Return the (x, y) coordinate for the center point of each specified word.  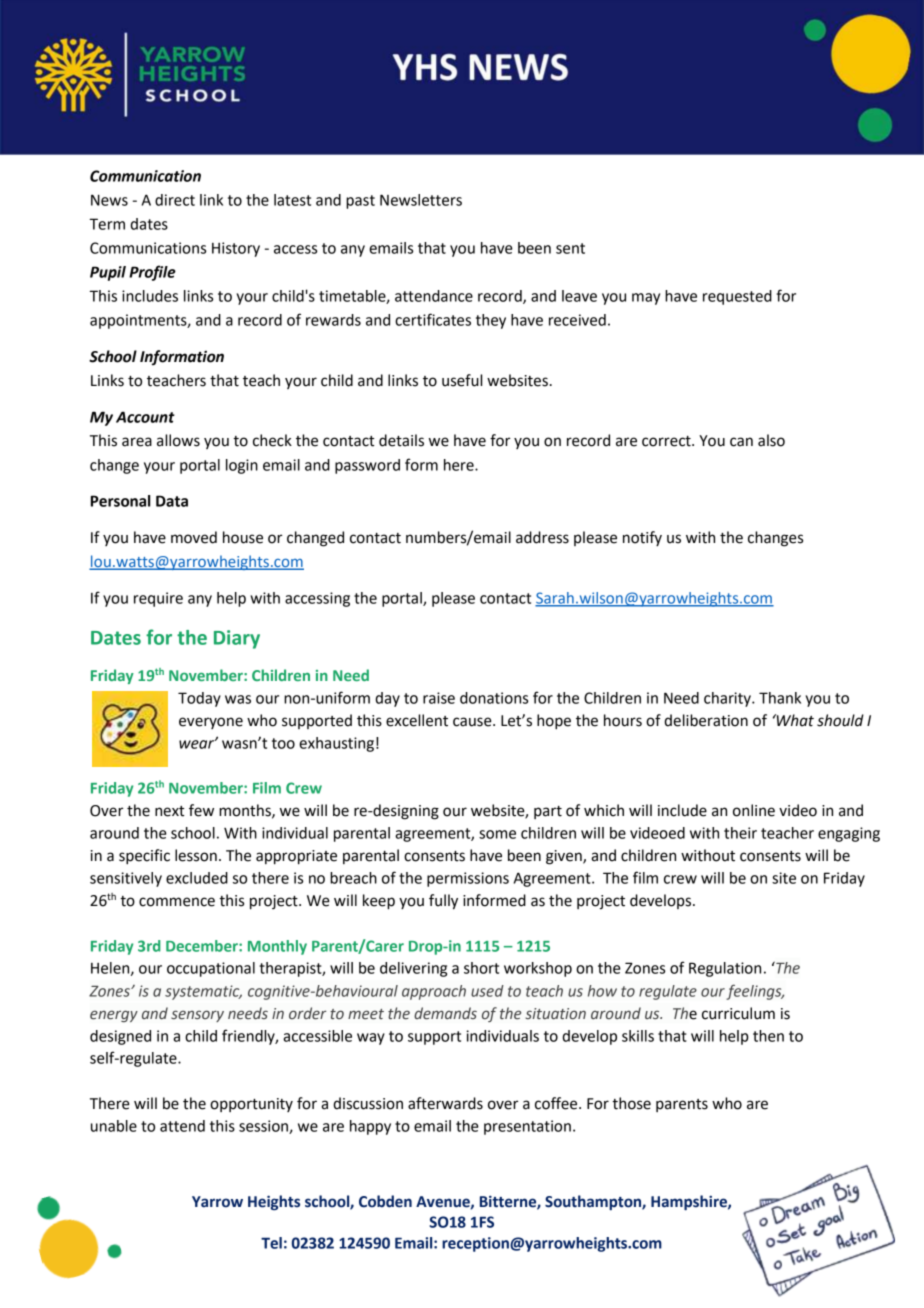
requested (737, 297)
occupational (211, 969)
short (481, 968)
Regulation (725, 969)
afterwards (445, 1103)
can (741, 442)
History (236, 249)
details (401, 440)
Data (172, 501)
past (360, 202)
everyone (211, 723)
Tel (271, 1243)
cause (473, 722)
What (794, 720)
